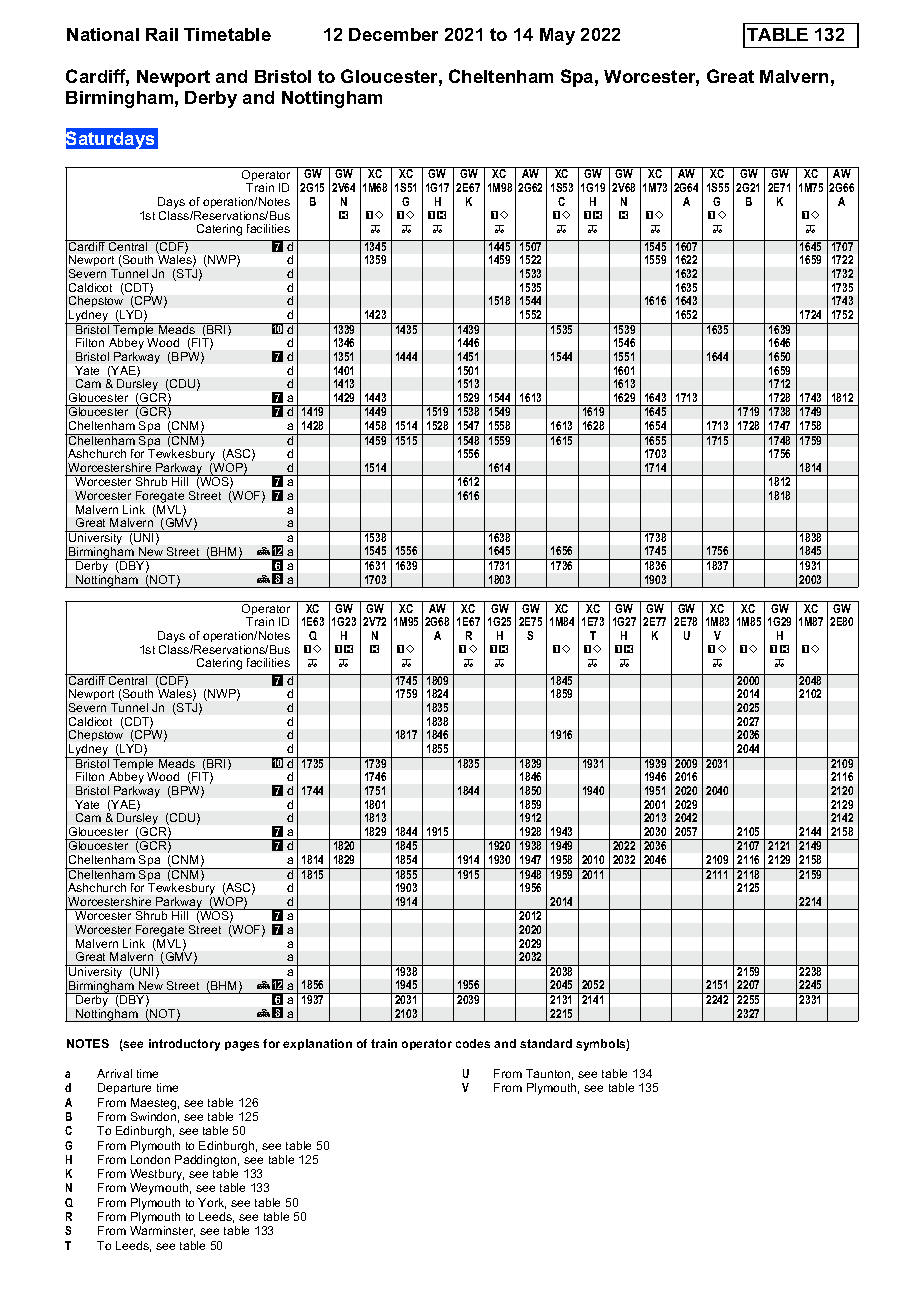 This document has width=924, height=1308. I want to click on December, so click(393, 34).
